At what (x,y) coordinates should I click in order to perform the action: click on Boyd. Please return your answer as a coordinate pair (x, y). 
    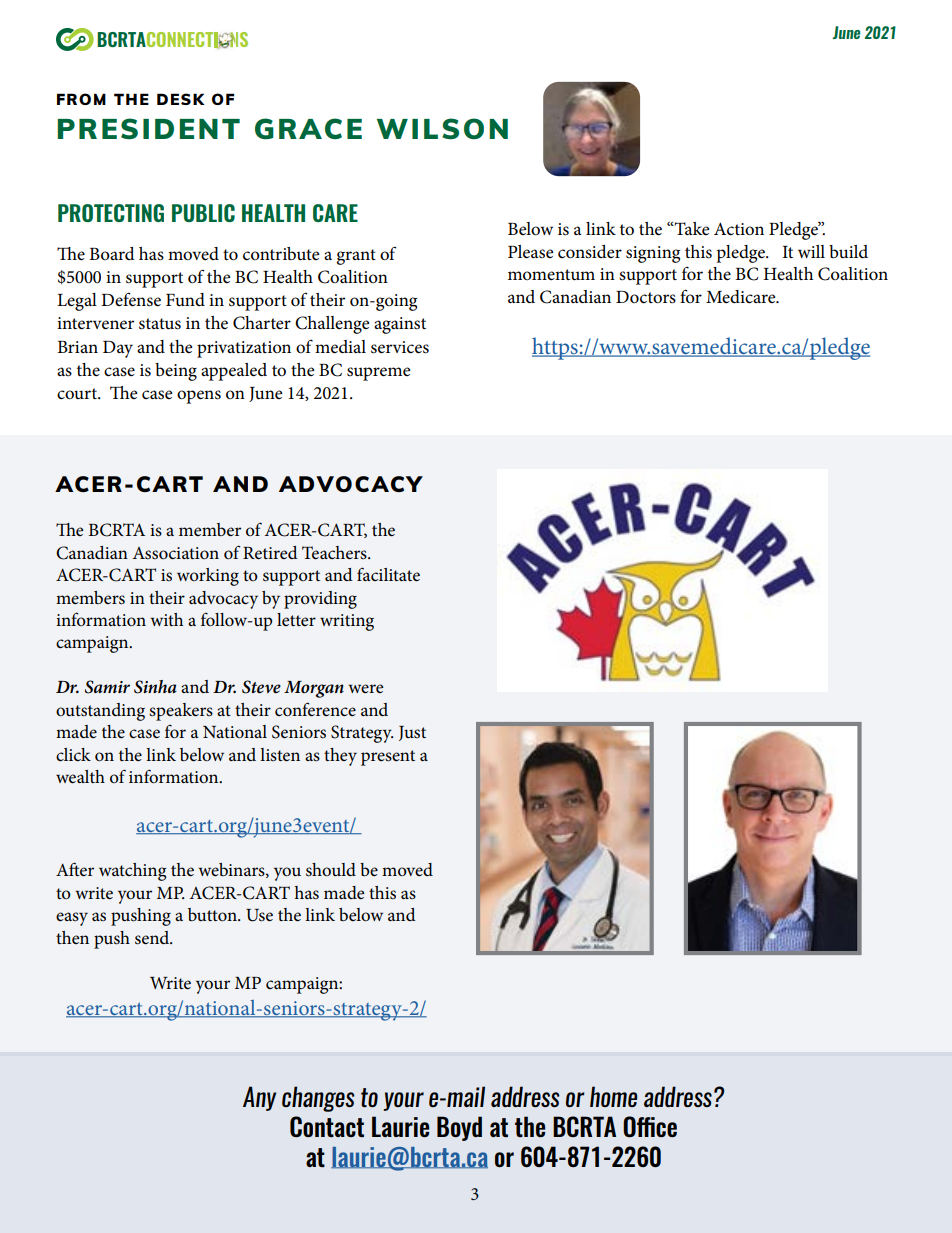
    Looking at the image, I should click on (459, 1128).
